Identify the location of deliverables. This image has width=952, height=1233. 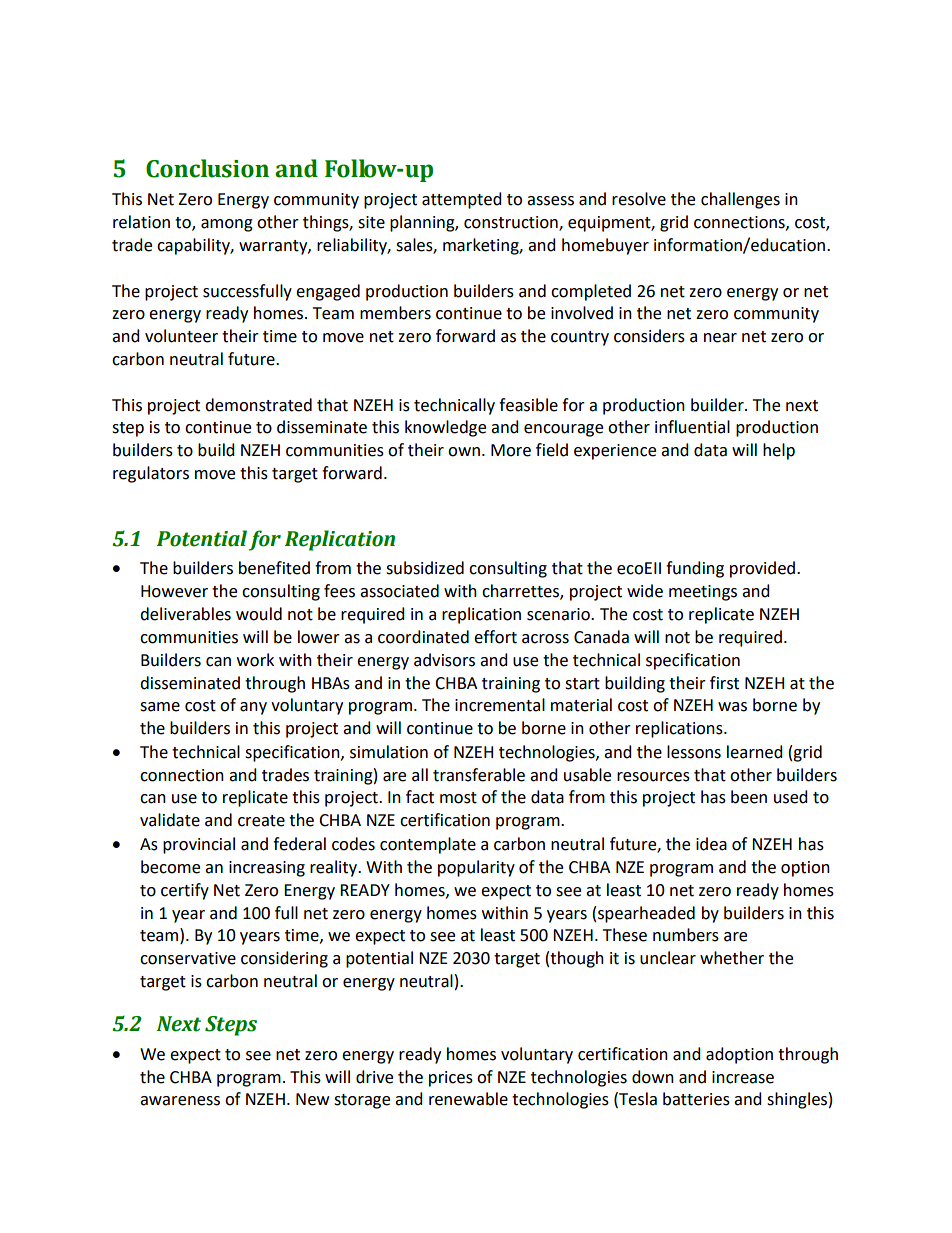
(185, 614).
